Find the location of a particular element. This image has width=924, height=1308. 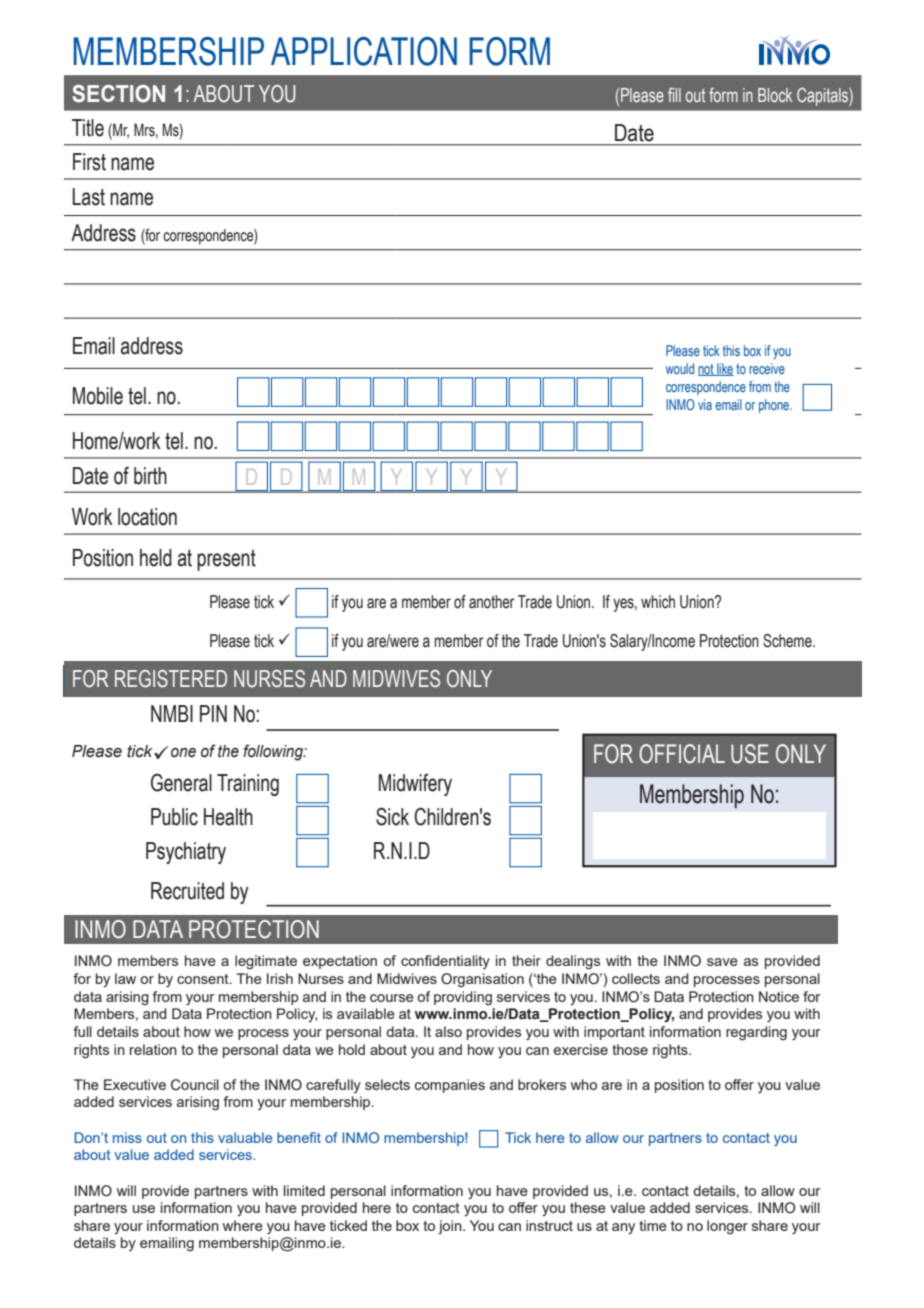

join is located at coordinates (451, 1227).
